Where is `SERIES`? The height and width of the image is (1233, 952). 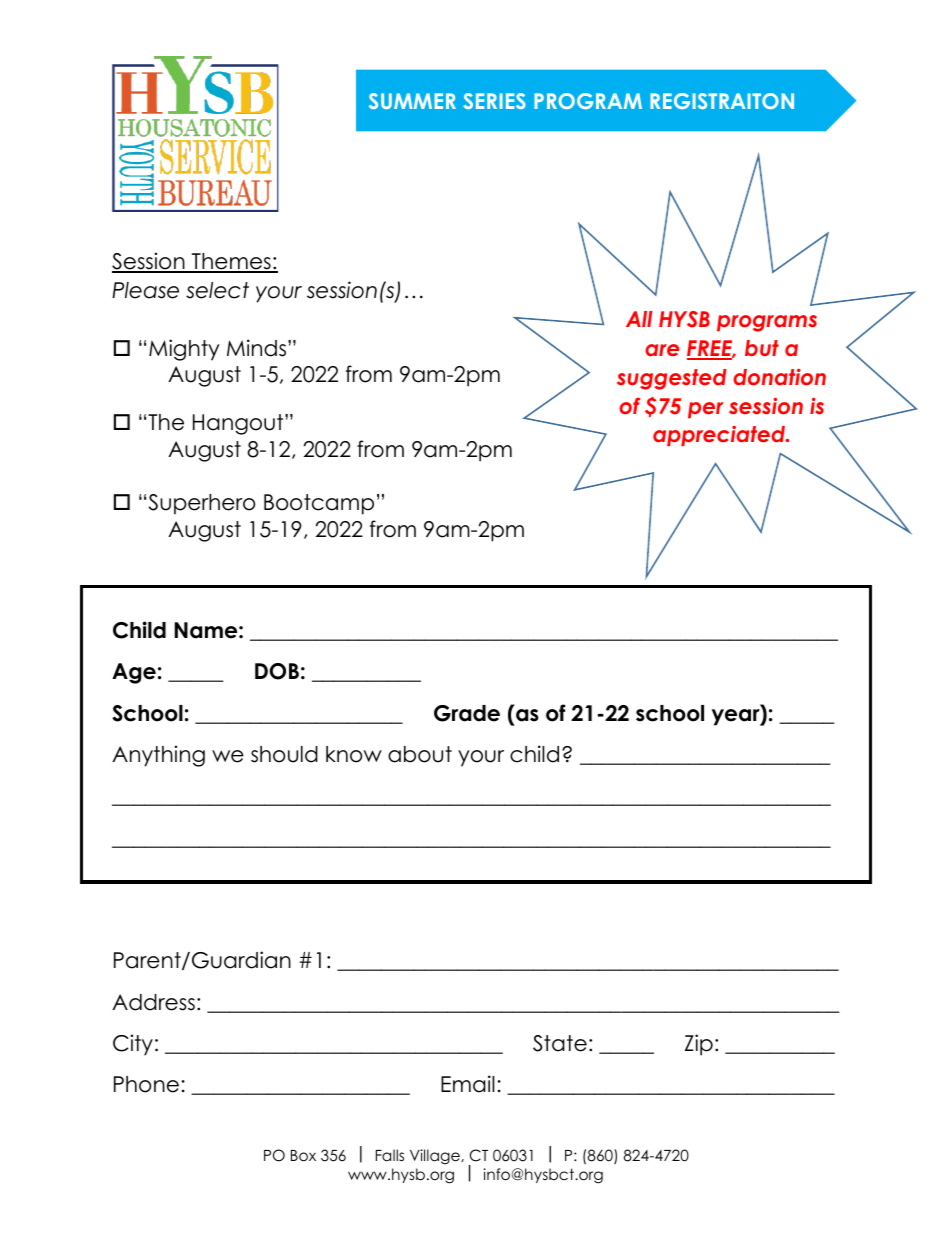 SERIES is located at coordinates (494, 101).
